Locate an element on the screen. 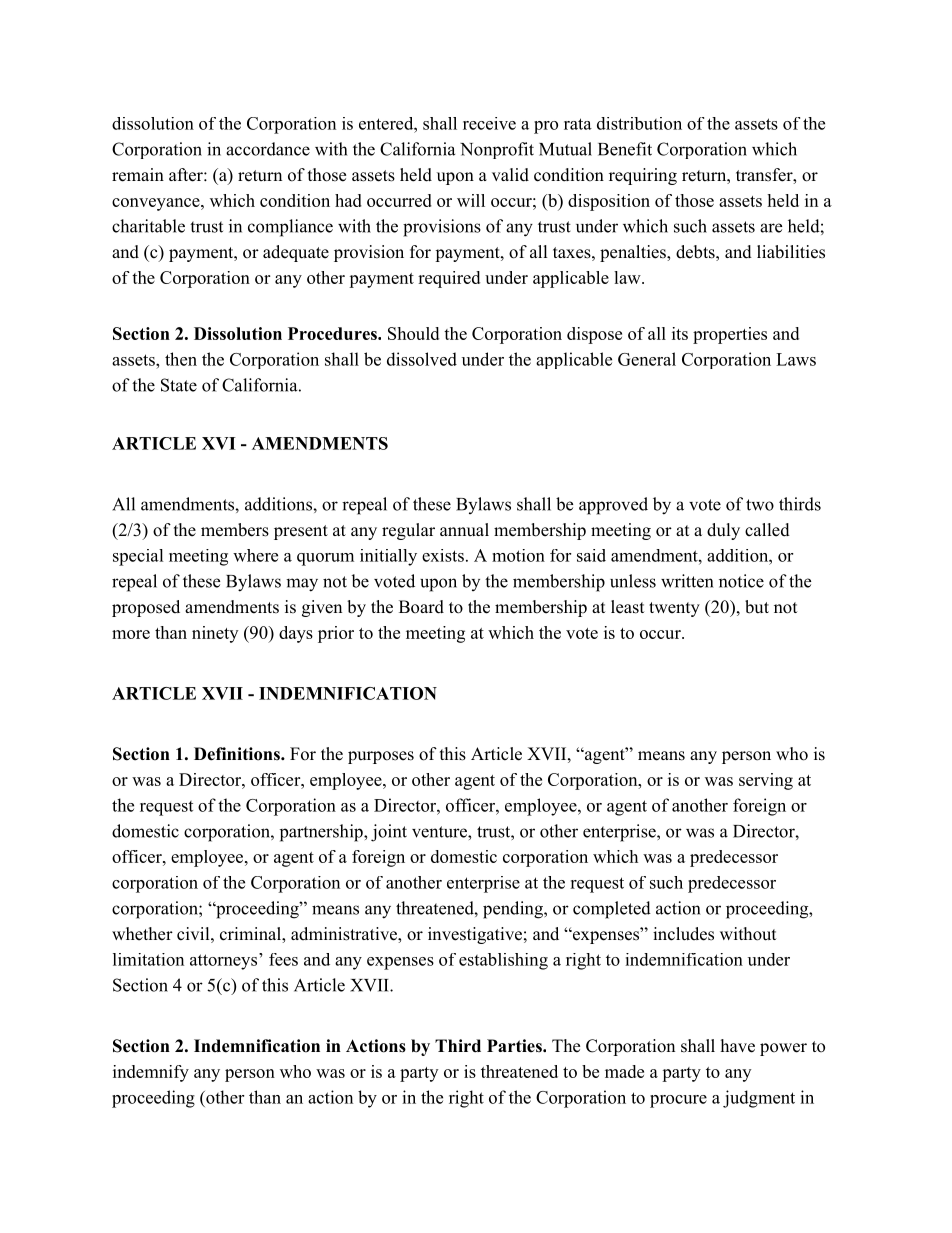 The image size is (952, 1233). Board is located at coordinates (421, 607).
